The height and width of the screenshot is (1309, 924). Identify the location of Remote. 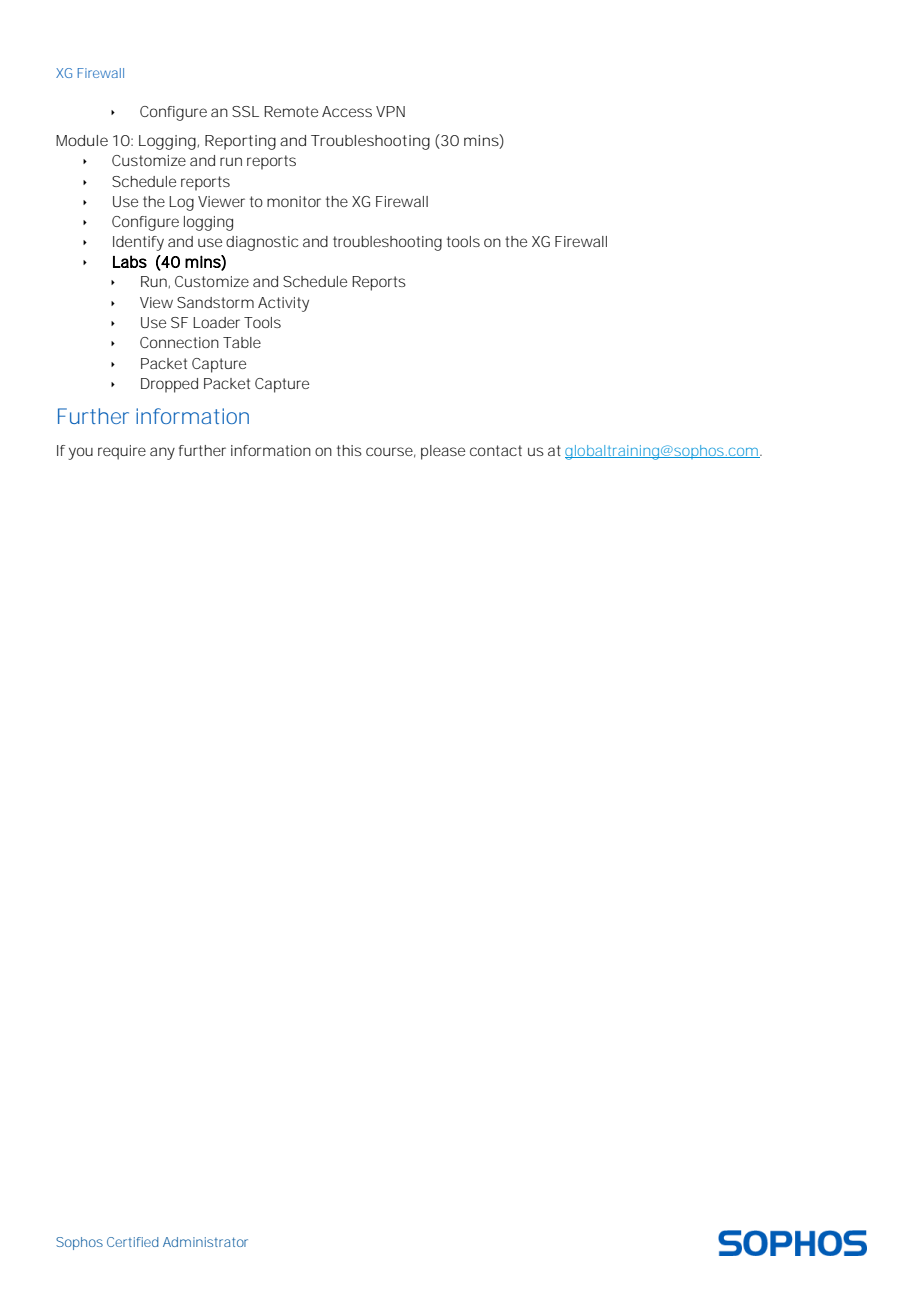
(291, 111).
